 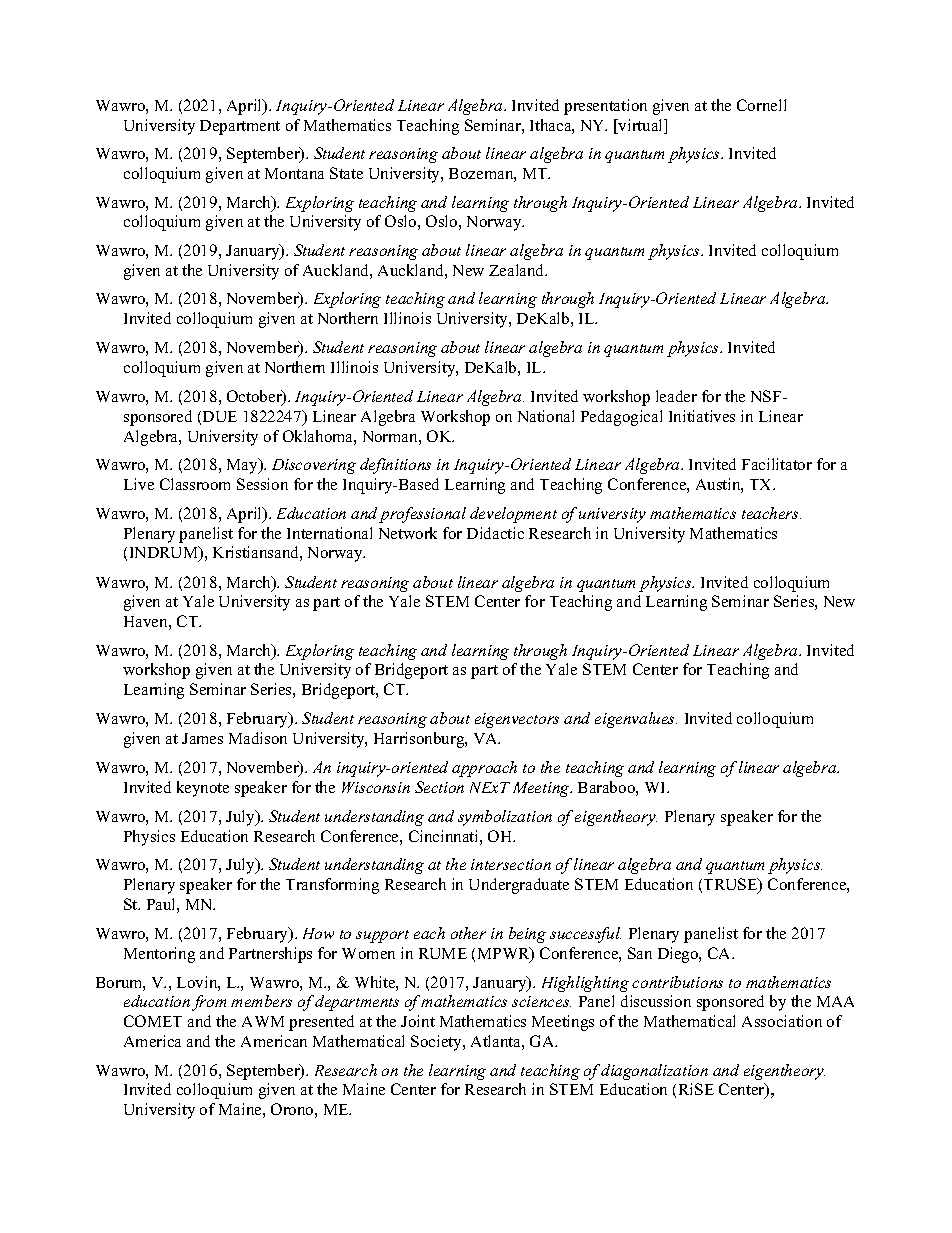 I want to click on Facilitator, so click(x=777, y=464).
